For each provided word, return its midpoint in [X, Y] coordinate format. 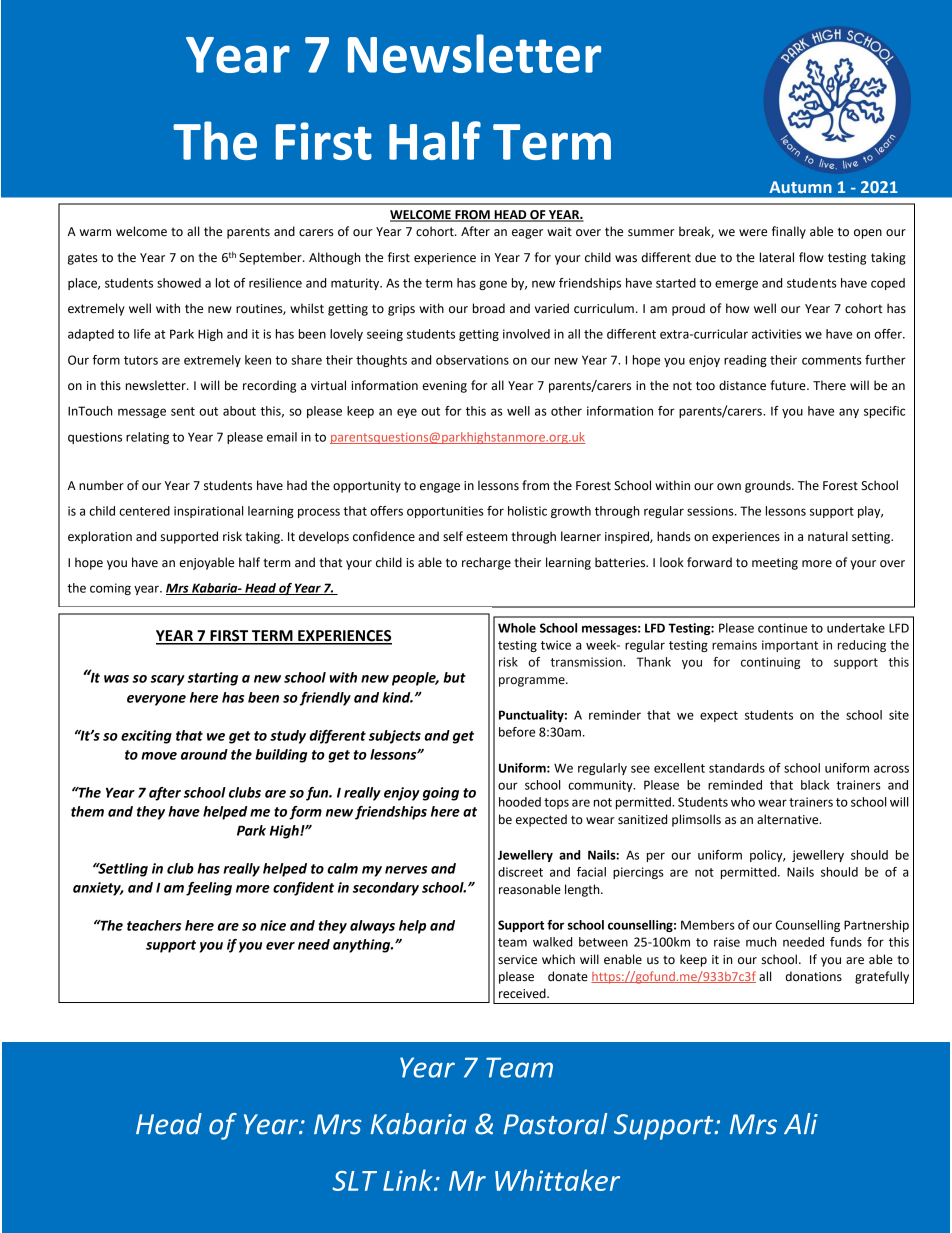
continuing [770, 663]
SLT [354, 1181]
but [454, 677]
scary [167, 680]
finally [789, 232]
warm [95, 232]
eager [527, 234]
